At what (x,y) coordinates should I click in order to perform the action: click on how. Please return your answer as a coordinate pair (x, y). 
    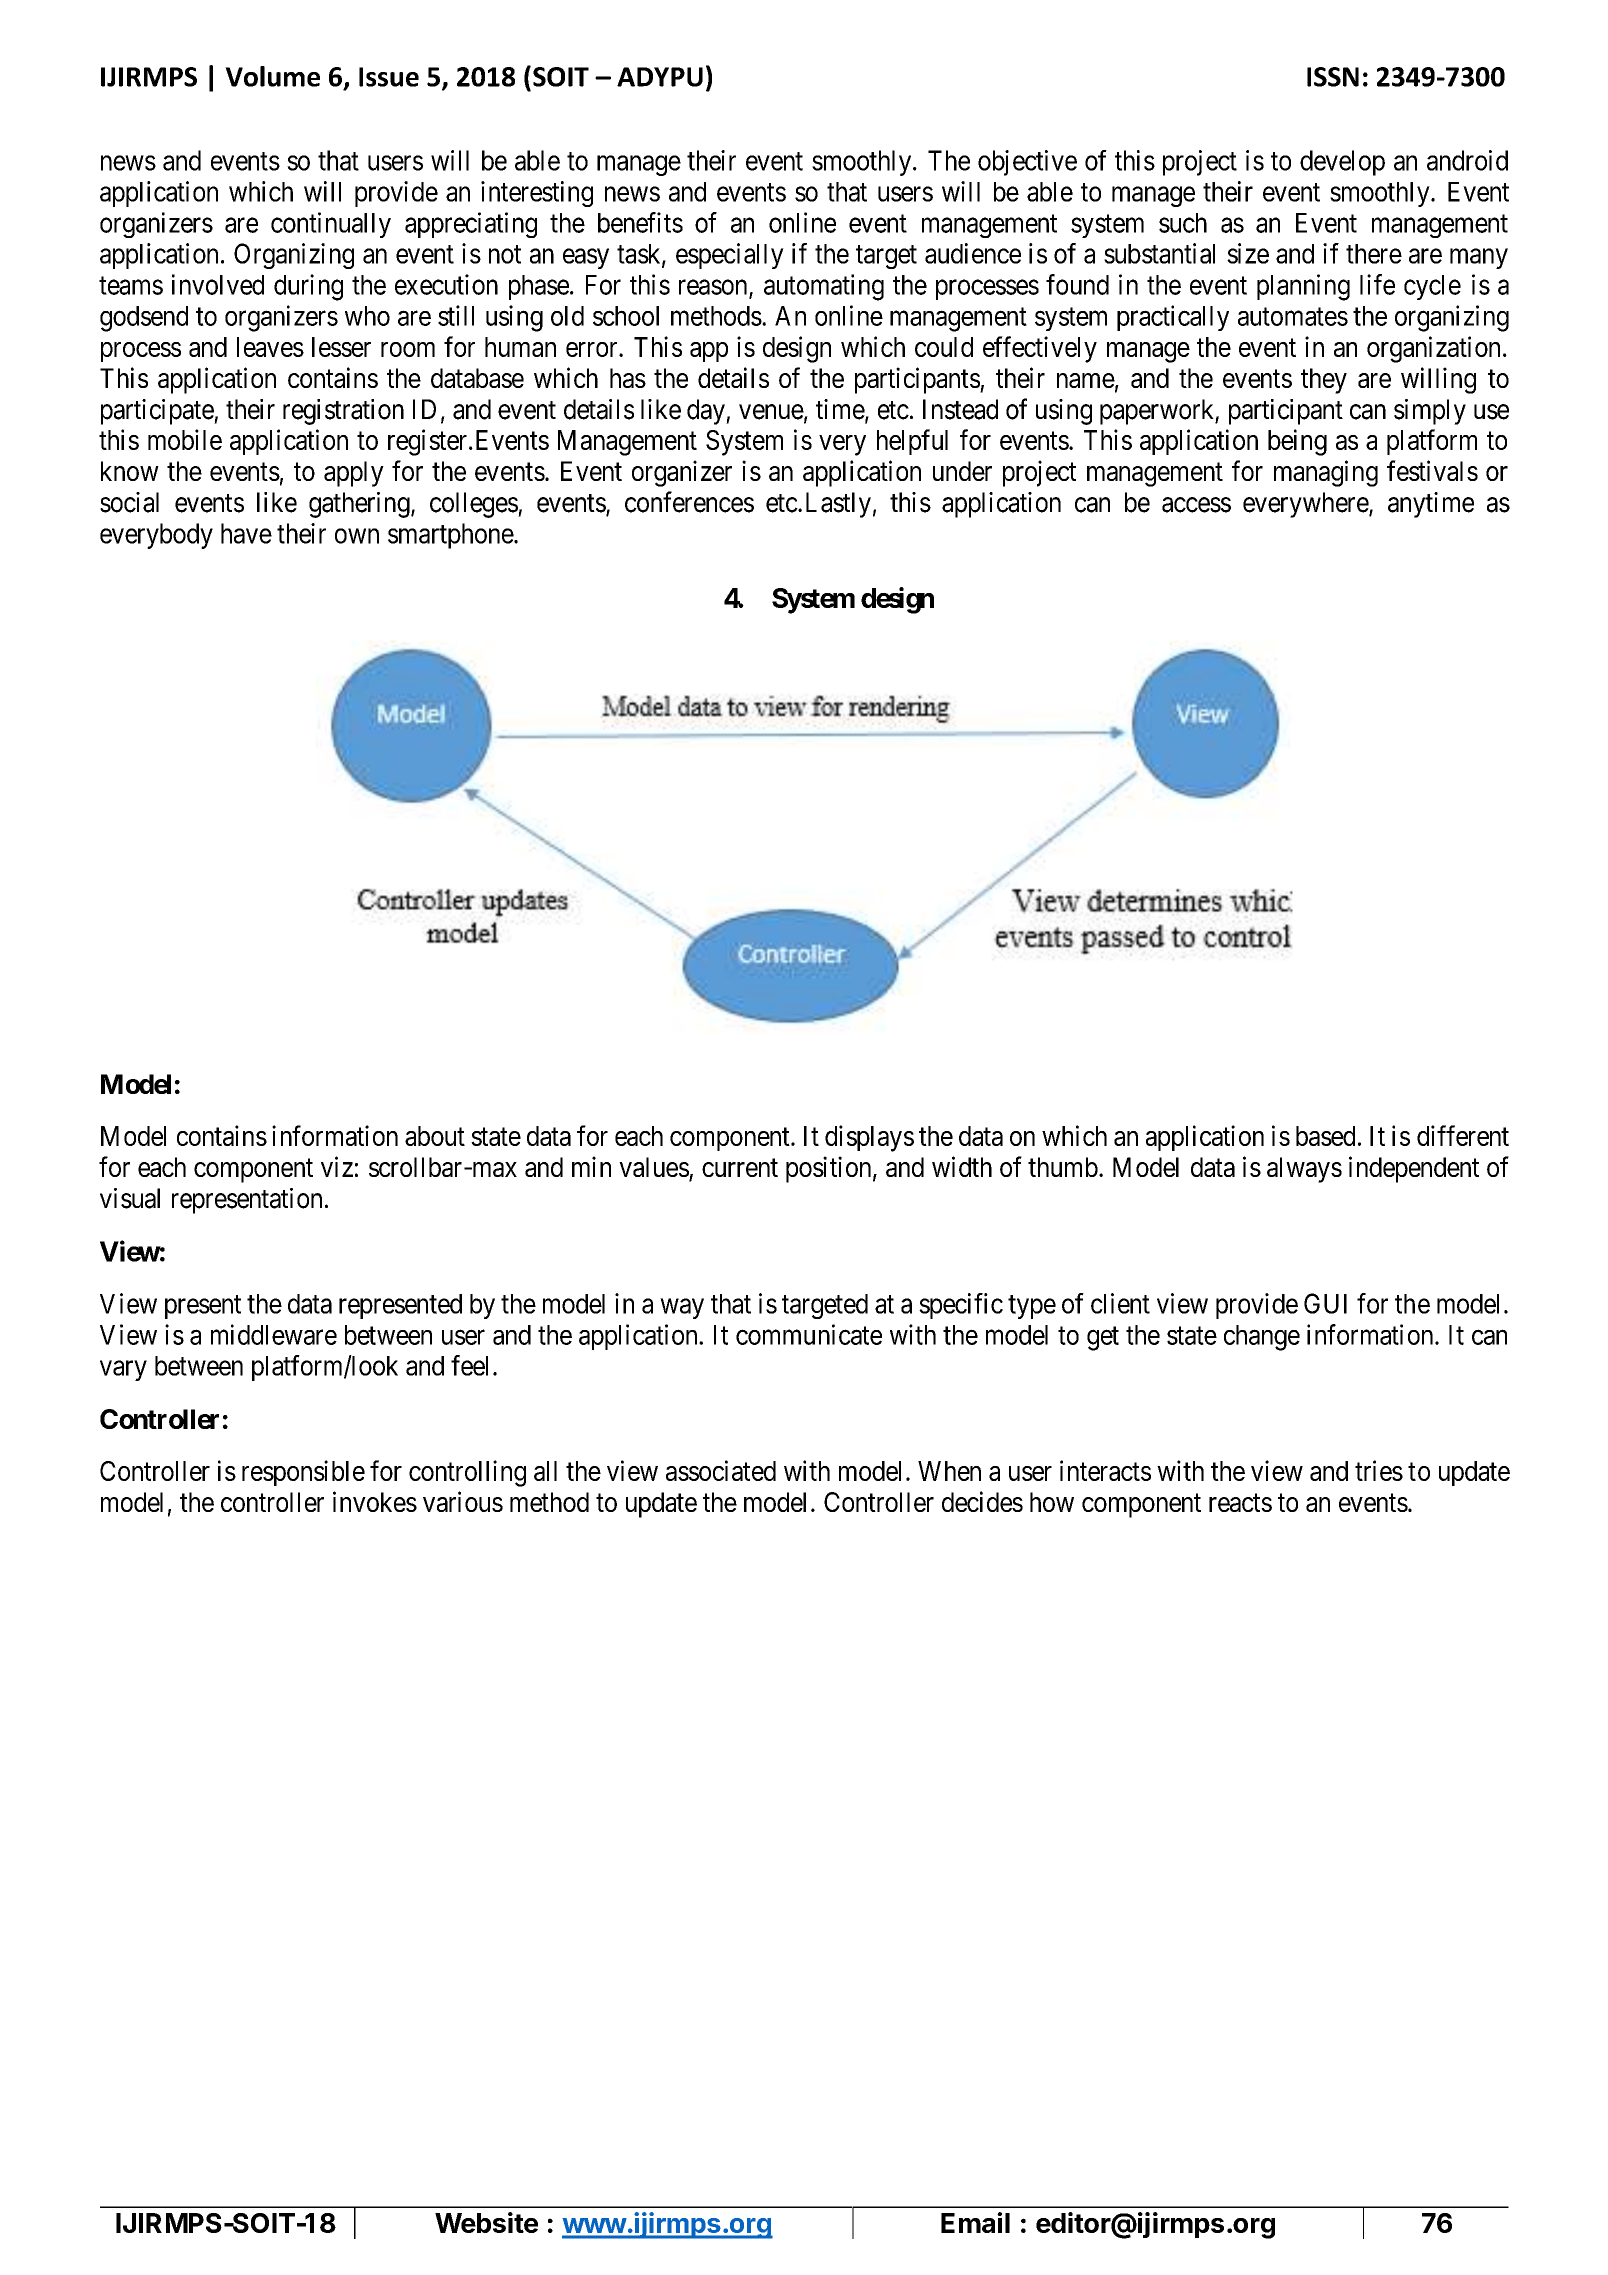
    Looking at the image, I should click on (1052, 1502).
